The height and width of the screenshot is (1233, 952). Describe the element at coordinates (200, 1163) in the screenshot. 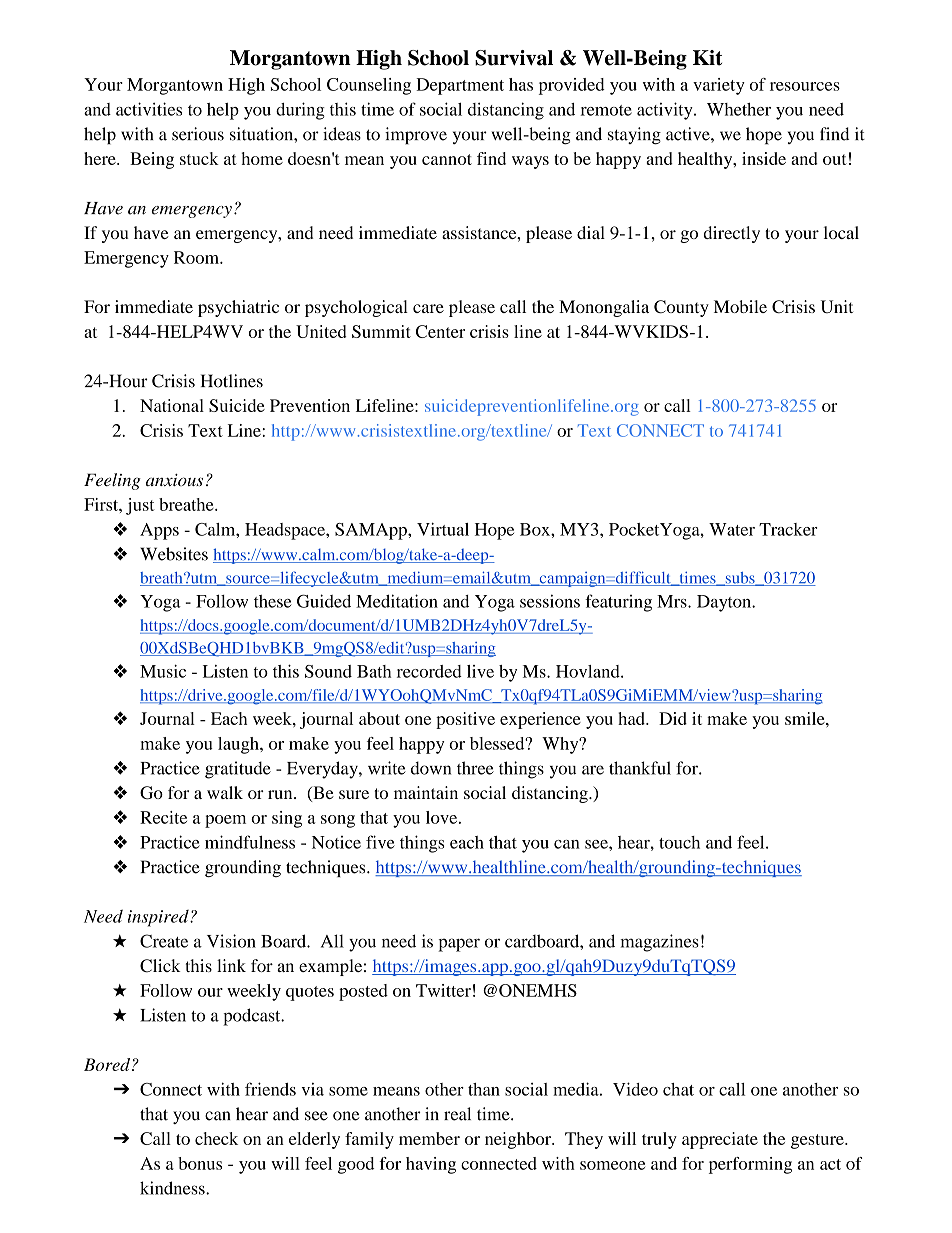

I see `bonus` at that location.
